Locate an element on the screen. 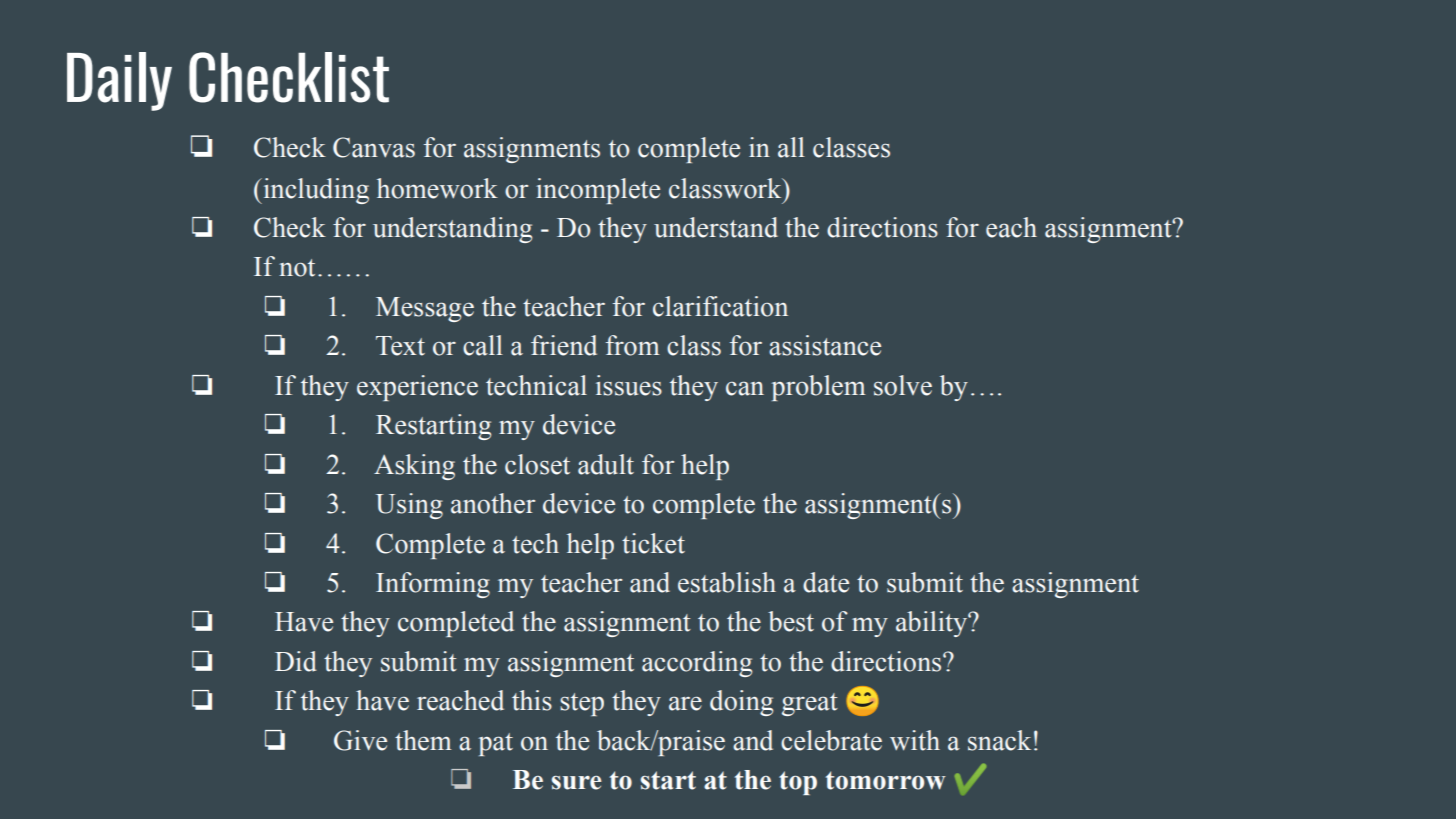  Message is located at coordinates (425, 309).
